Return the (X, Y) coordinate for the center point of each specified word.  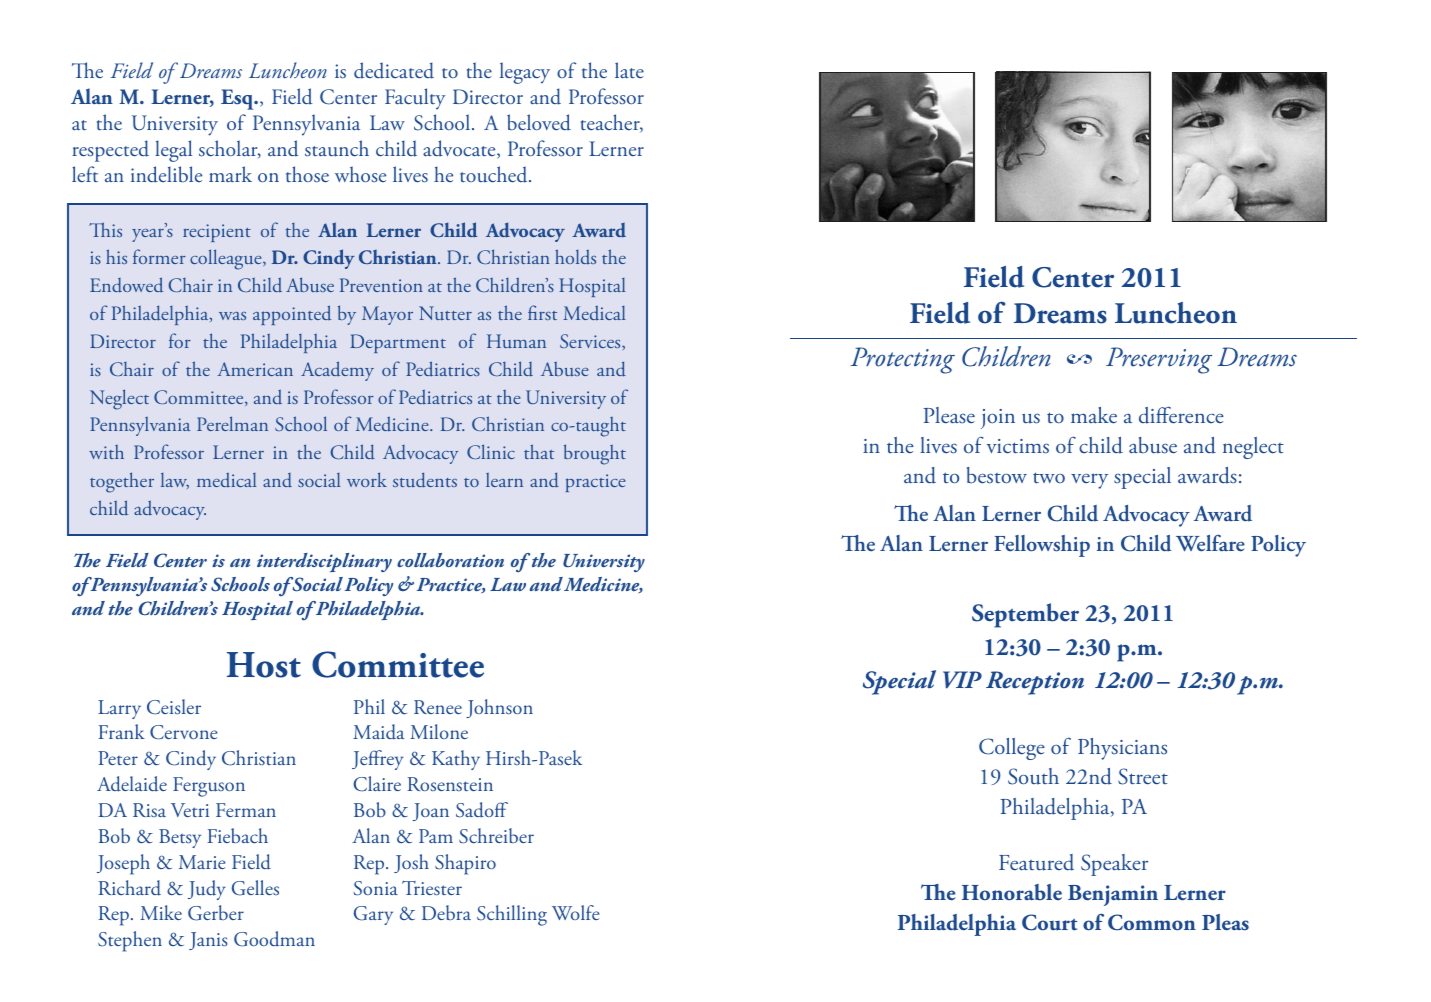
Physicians (1122, 749)
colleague (227, 259)
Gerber (216, 913)
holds (575, 257)
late (629, 70)
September (1025, 615)
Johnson (499, 708)
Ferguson (209, 787)
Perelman (232, 423)
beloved (539, 122)
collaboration (450, 560)
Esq (238, 99)
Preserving (1159, 360)
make (1094, 415)
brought (595, 454)
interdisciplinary (324, 562)
